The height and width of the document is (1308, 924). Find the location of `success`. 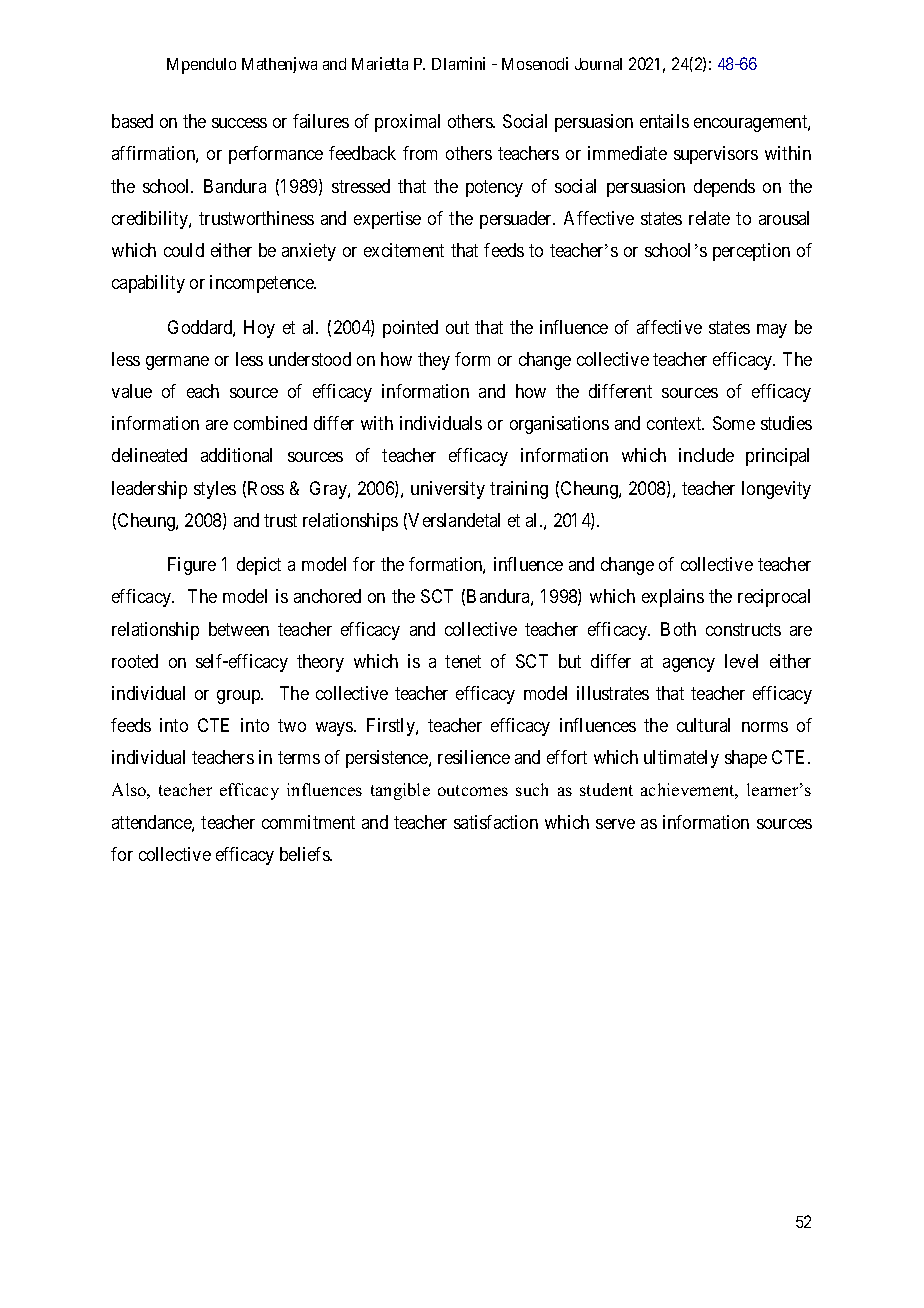

success is located at coordinates (239, 123).
